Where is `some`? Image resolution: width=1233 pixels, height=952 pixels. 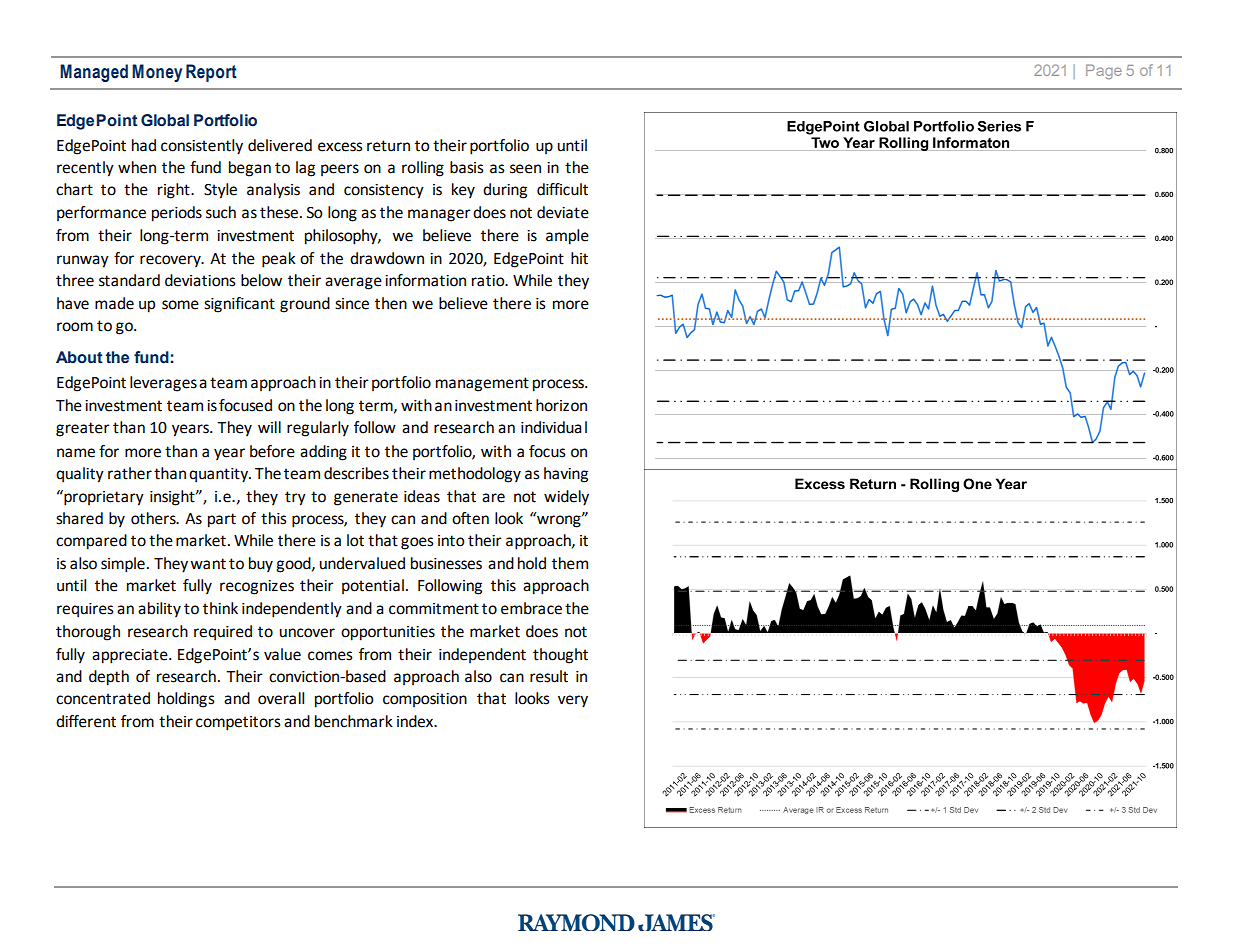 some is located at coordinates (180, 305).
